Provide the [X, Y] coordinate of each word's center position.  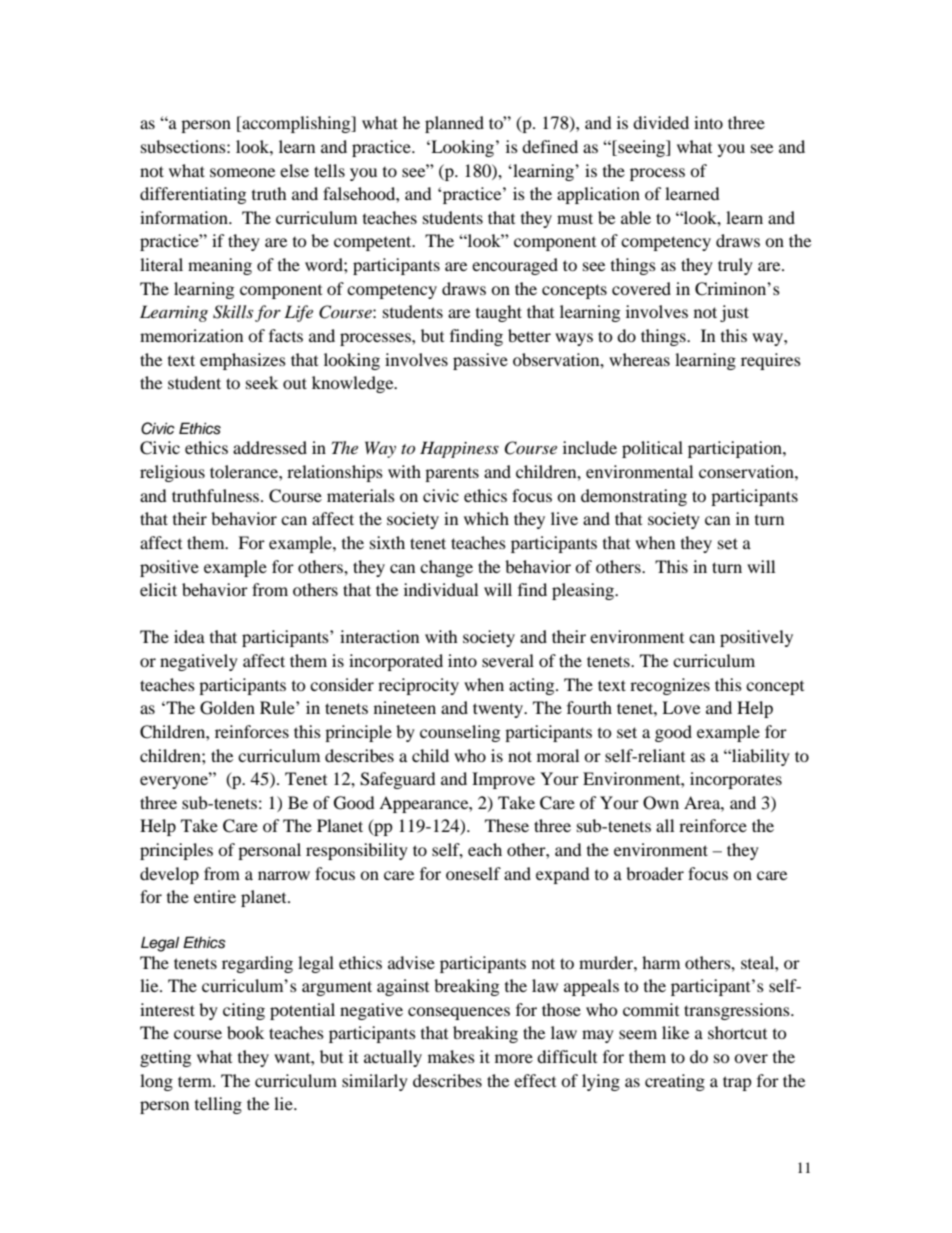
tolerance [245, 471]
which [486, 518]
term [196, 1081]
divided [661, 122]
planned [454, 124]
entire [215, 896]
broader [655, 873]
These [507, 825]
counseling [460, 733]
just [734, 313]
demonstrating [634, 497]
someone [242, 172]
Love [681, 707]
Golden [227, 708]
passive [480, 361]
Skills [233, 312]
